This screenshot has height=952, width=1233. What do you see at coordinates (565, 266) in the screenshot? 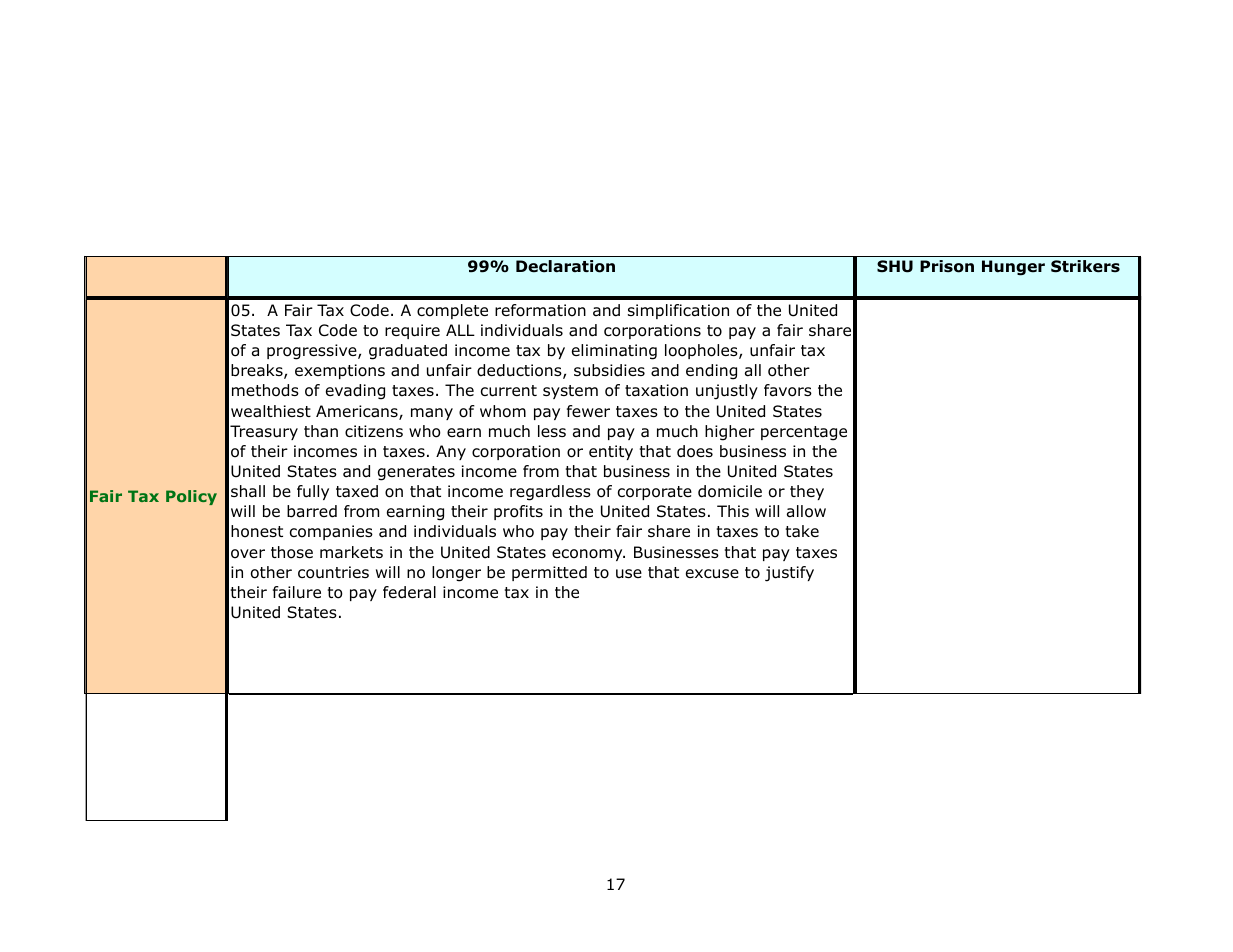
I see `Declaration` at bounding box center [565, 266].
